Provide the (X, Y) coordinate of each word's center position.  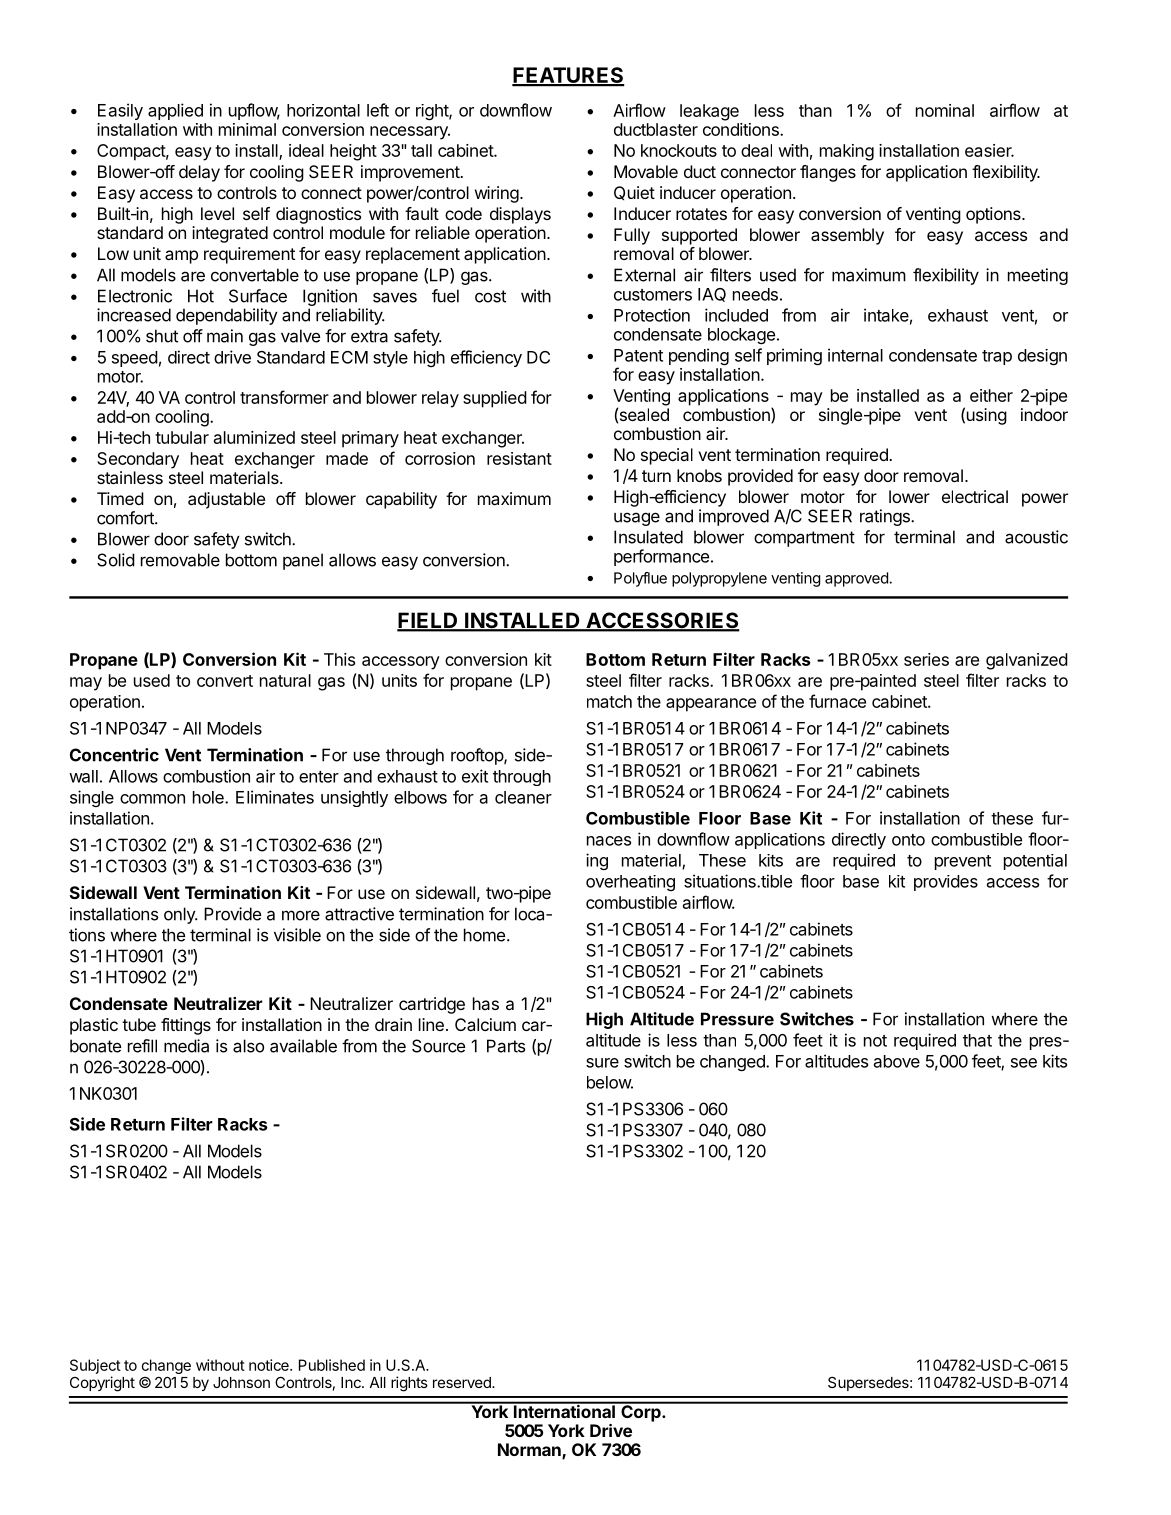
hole (209, 797)
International (564, 1410)
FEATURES (568, 76)
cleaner (523, 797)
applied (175, 111)
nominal (945, 110)
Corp (641, 1412)
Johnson (241, 1382)
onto (908, 840)
